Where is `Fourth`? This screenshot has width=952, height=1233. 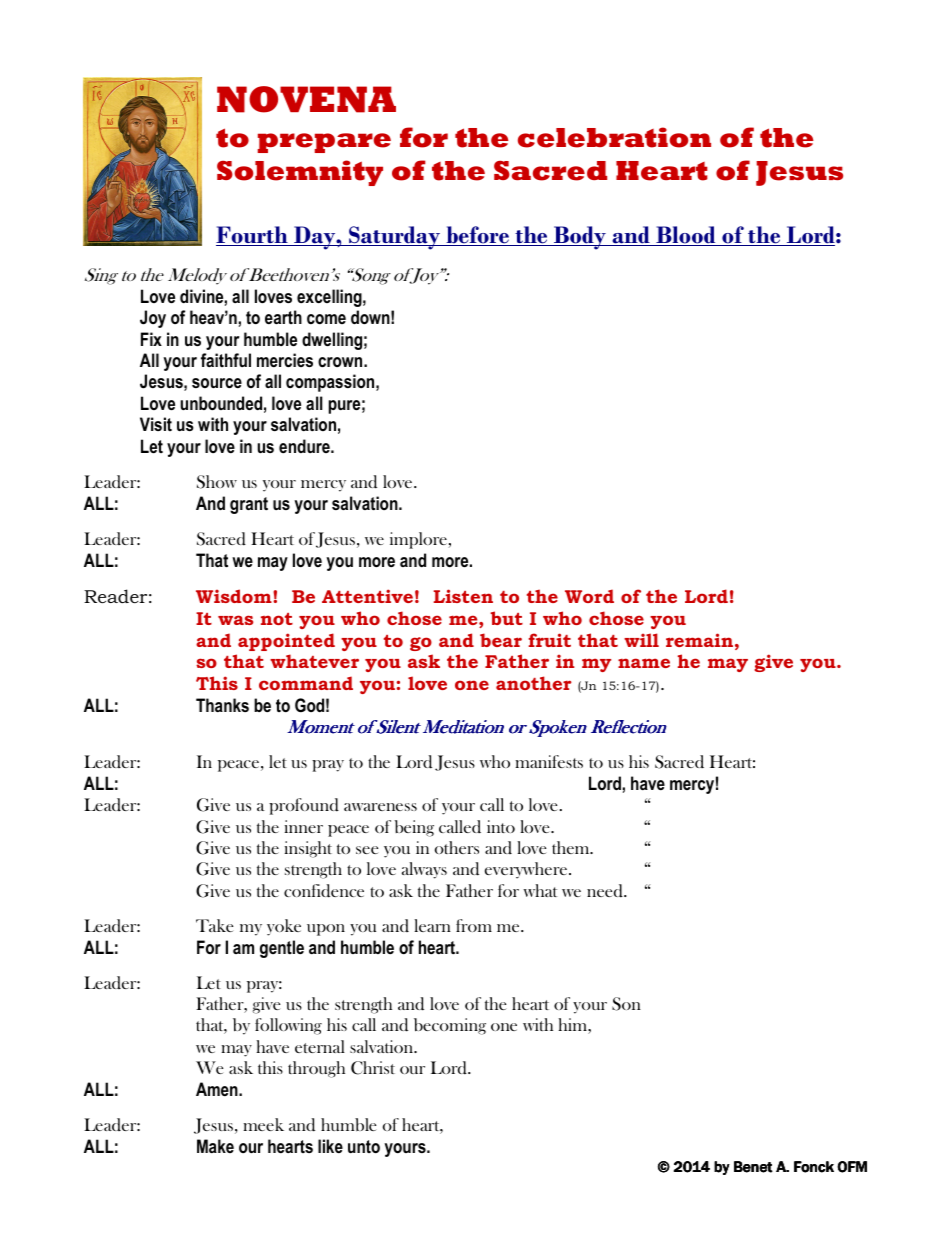 Fourth is located at coordinates (253, 236).
